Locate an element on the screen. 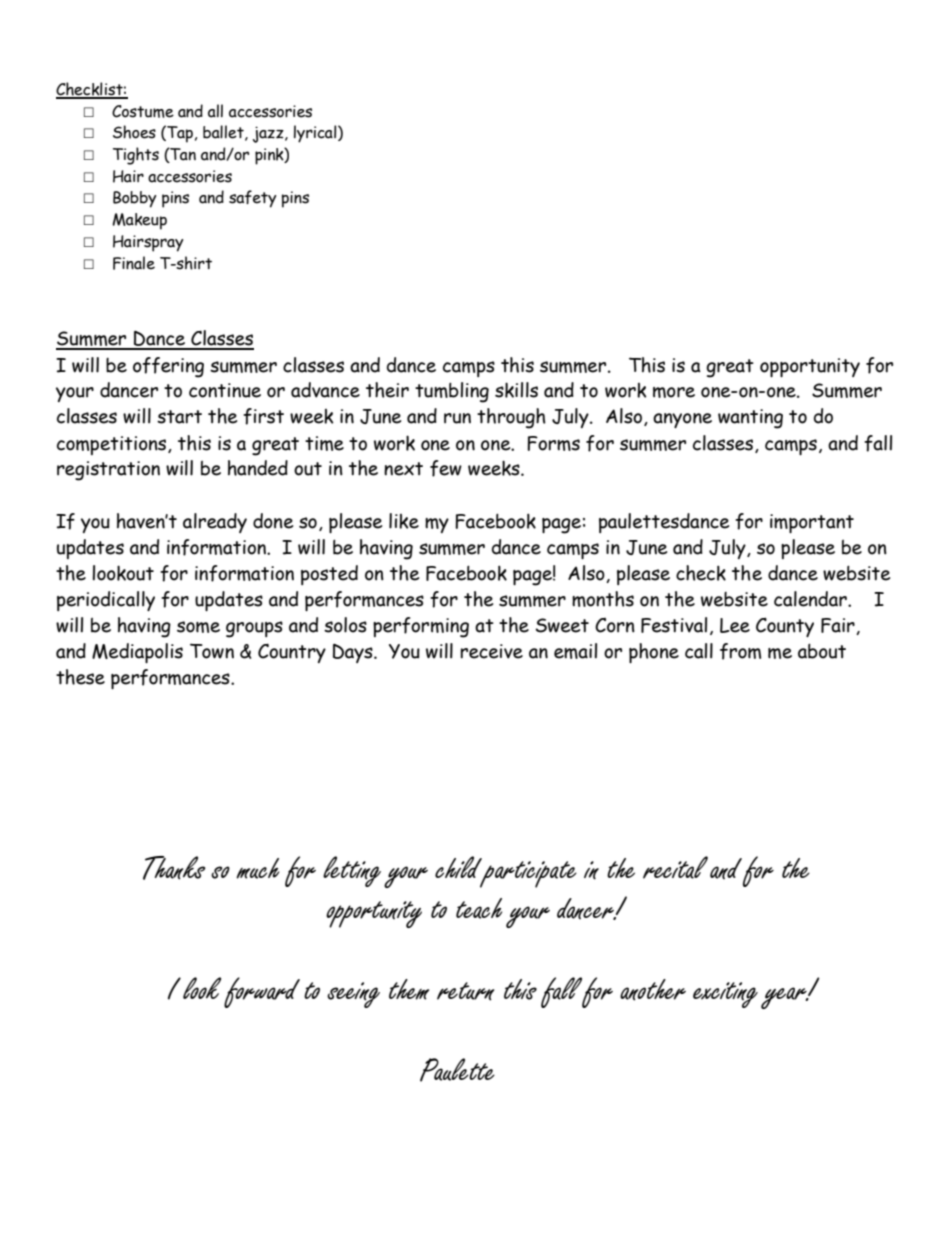  these is located at coordinates (80, 677).
